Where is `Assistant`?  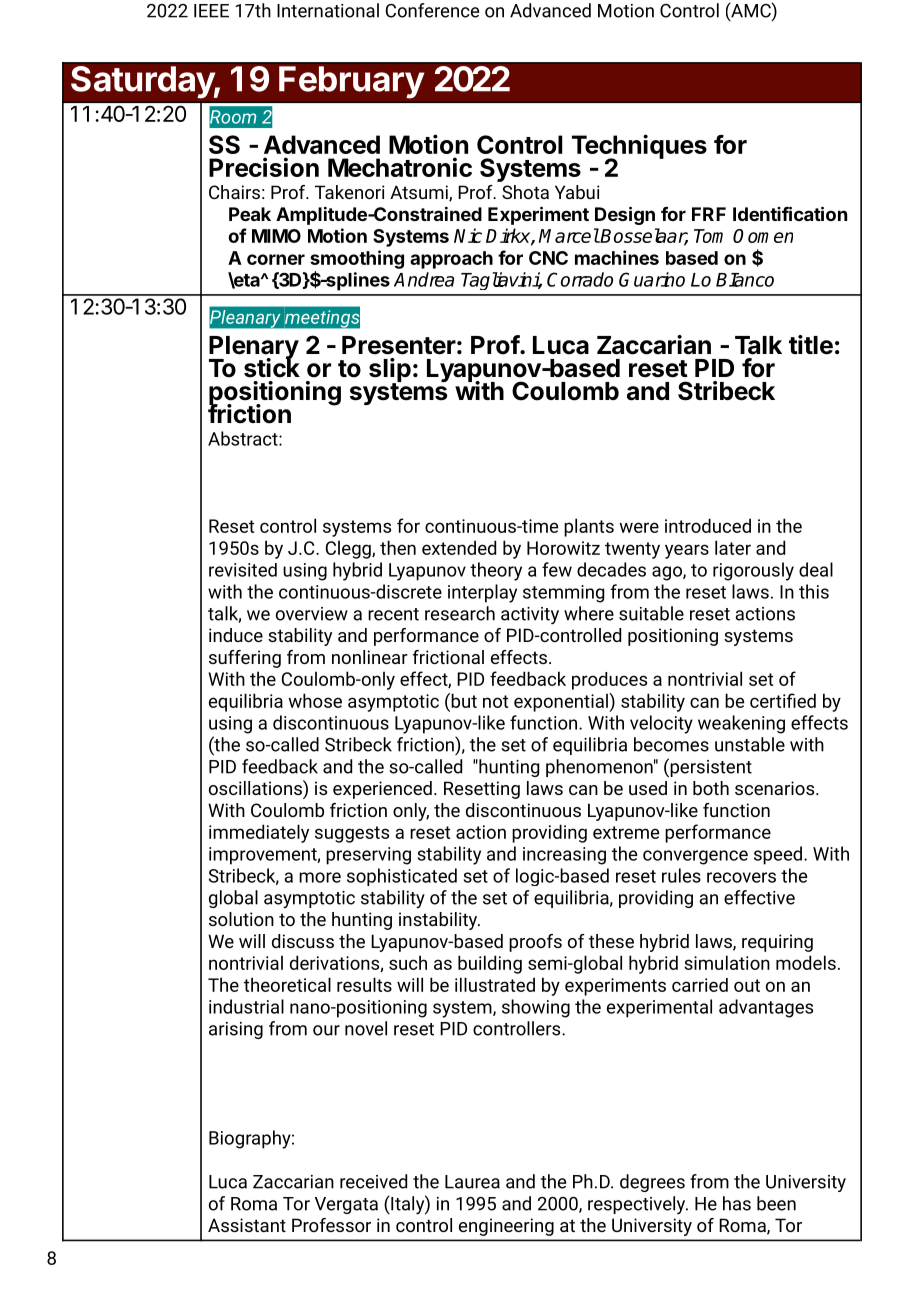 Assistant is located at coordinates (247, 1225).
